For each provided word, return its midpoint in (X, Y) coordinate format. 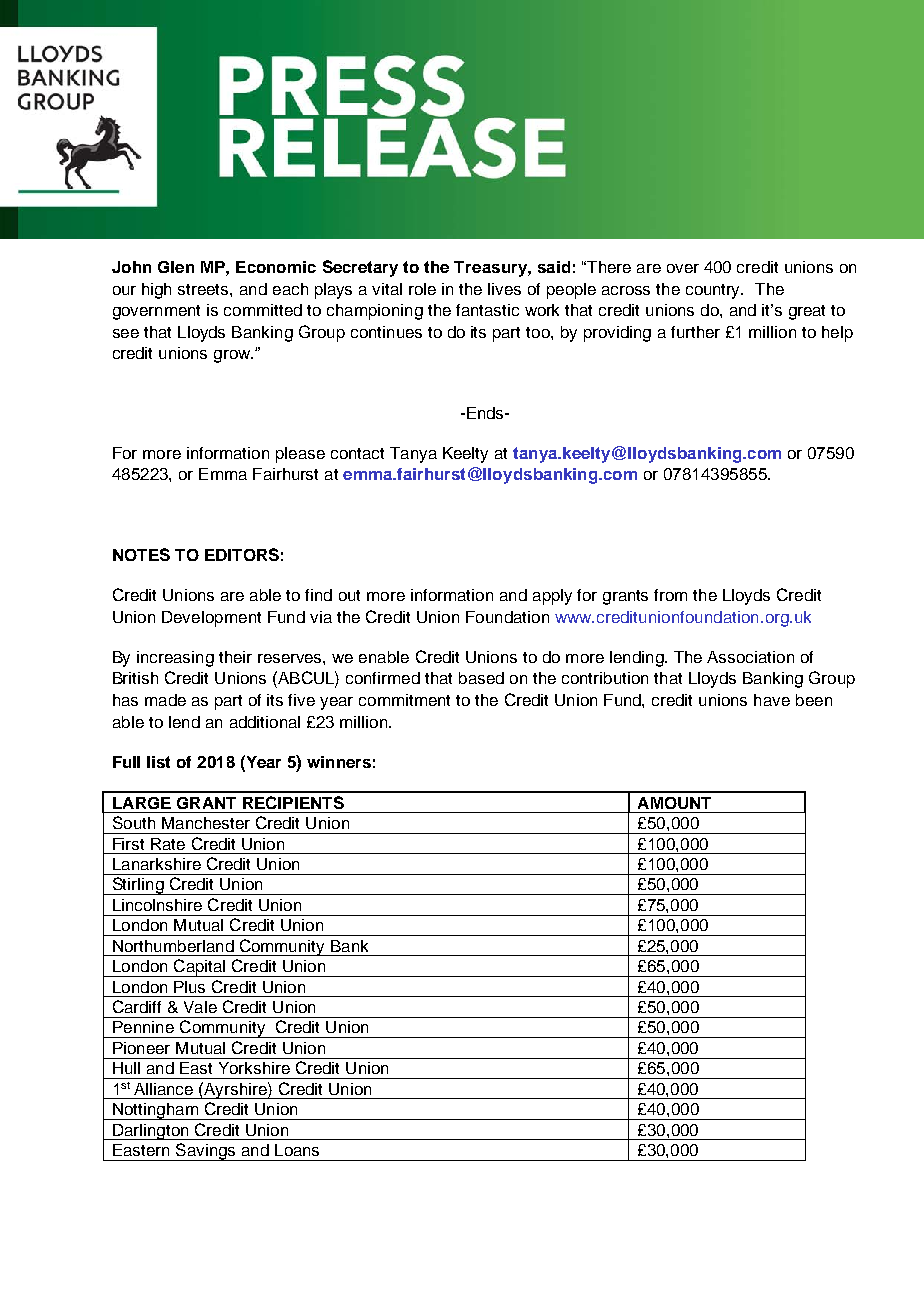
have (772, 700)
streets (204, 289)
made (165, 700)
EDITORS (242, 554)
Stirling (137, 886)
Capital (200, 968)
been (814, 700)
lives (504, 289)
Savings (206, 1152)
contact (357, 453)
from (670, 595)
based (481, 678)
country (714, 291)
